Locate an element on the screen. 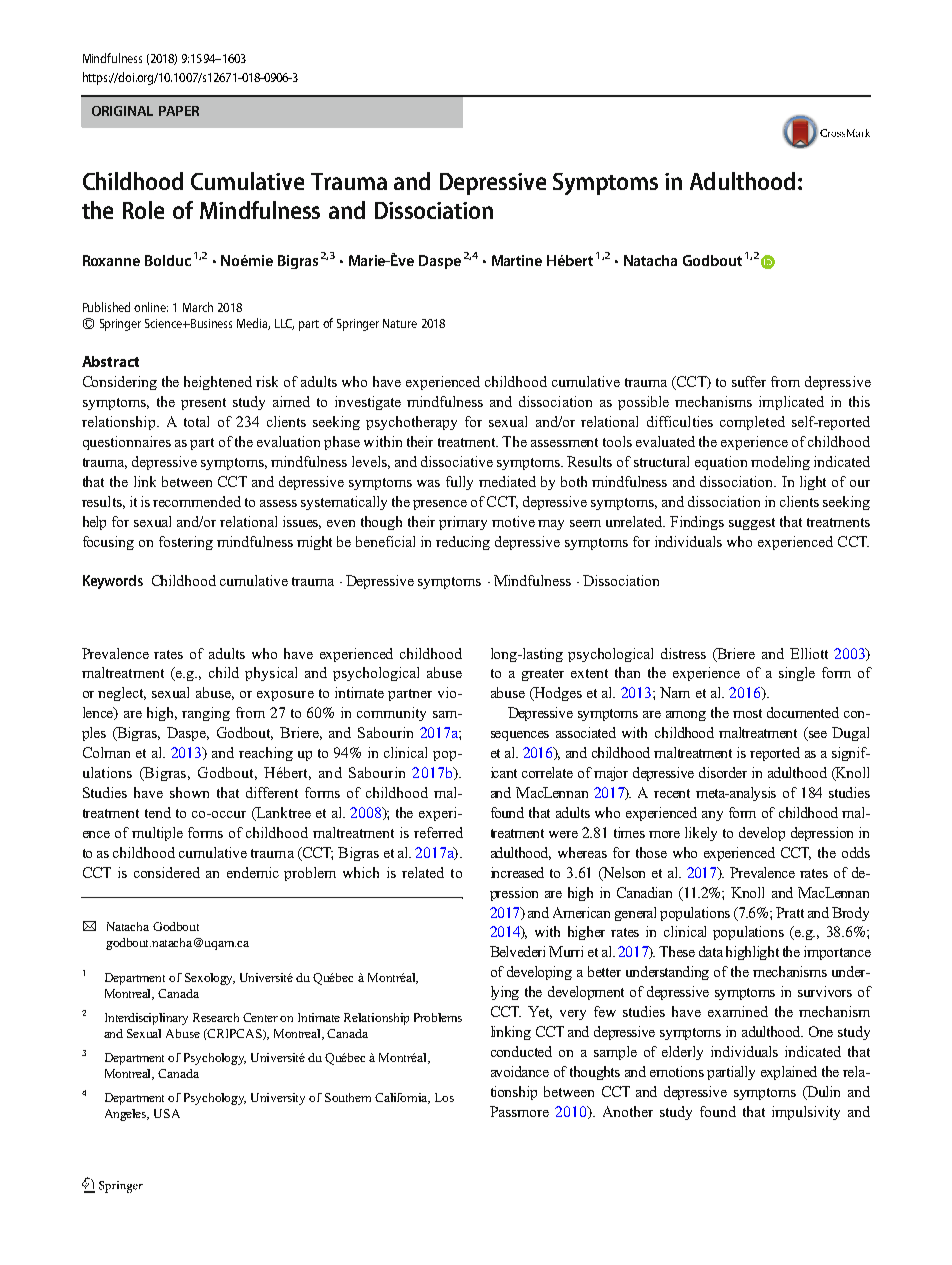  PAPER is located at coordinates (179, 111).
